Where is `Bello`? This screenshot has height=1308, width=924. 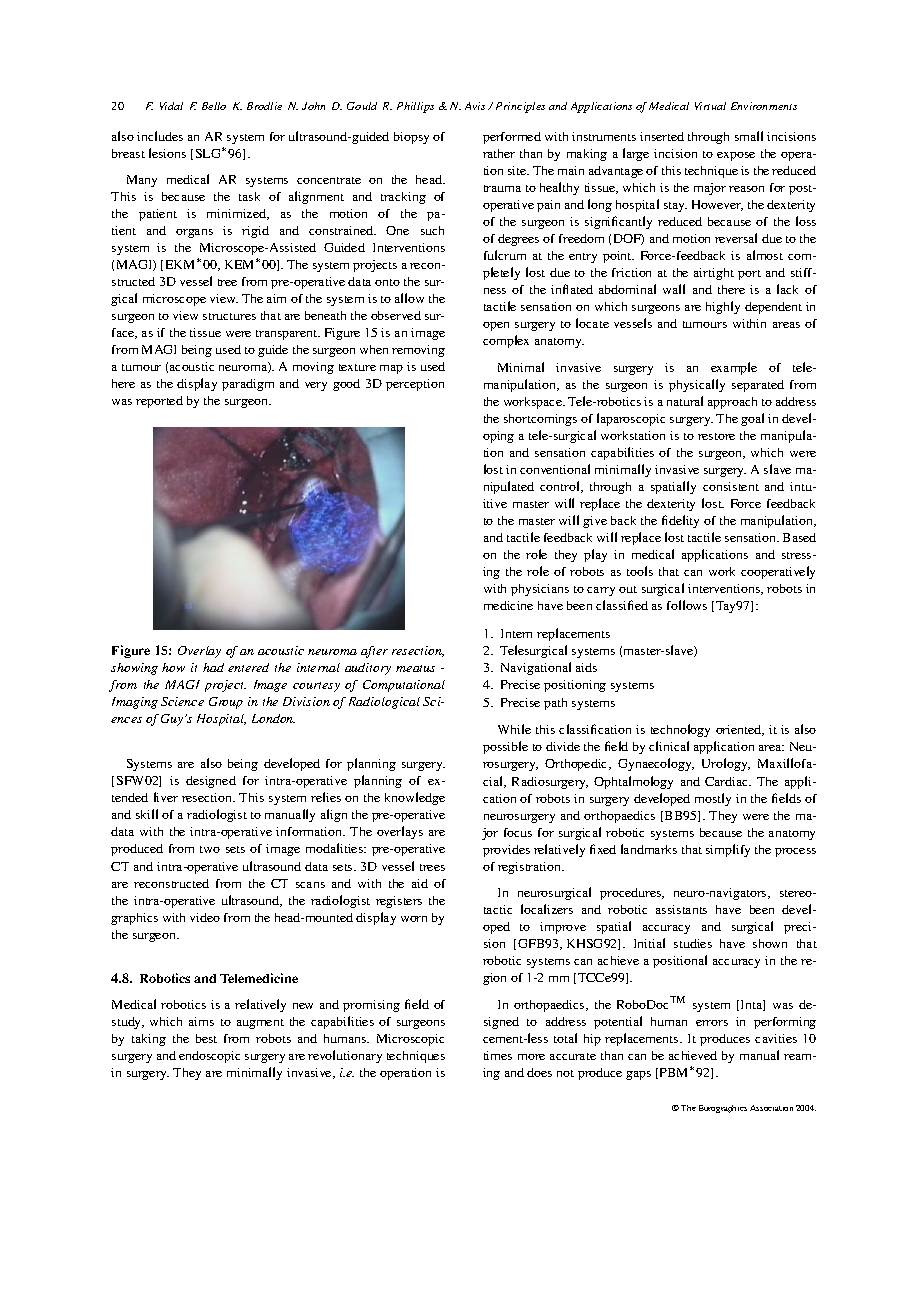
Bello is located at coordinates (214, 106).
